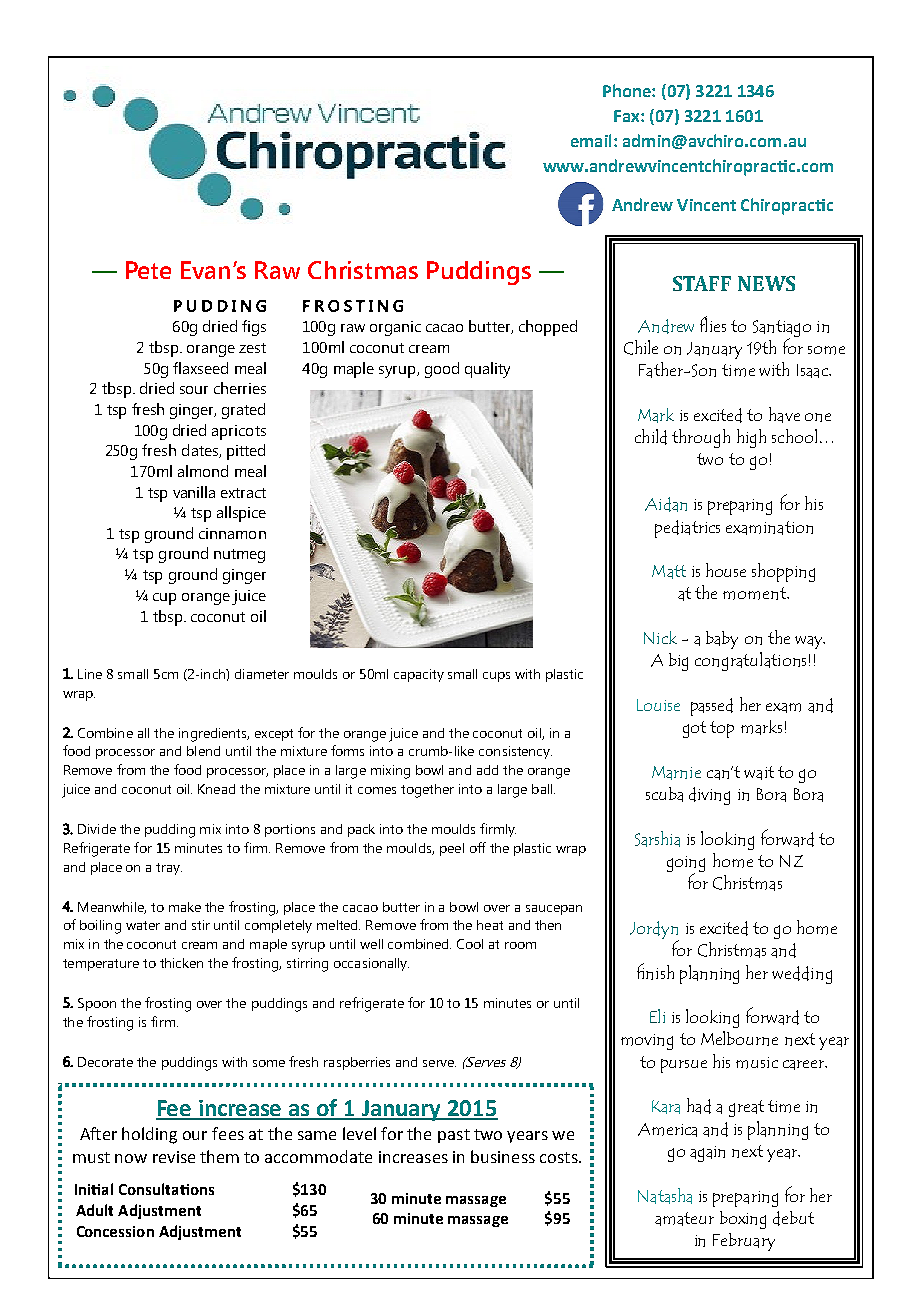 The height and width of the screenshot is (1308, 924). Describe the element at coordinates (419, 675) in the screenshot. I see `capacity` at that location.
